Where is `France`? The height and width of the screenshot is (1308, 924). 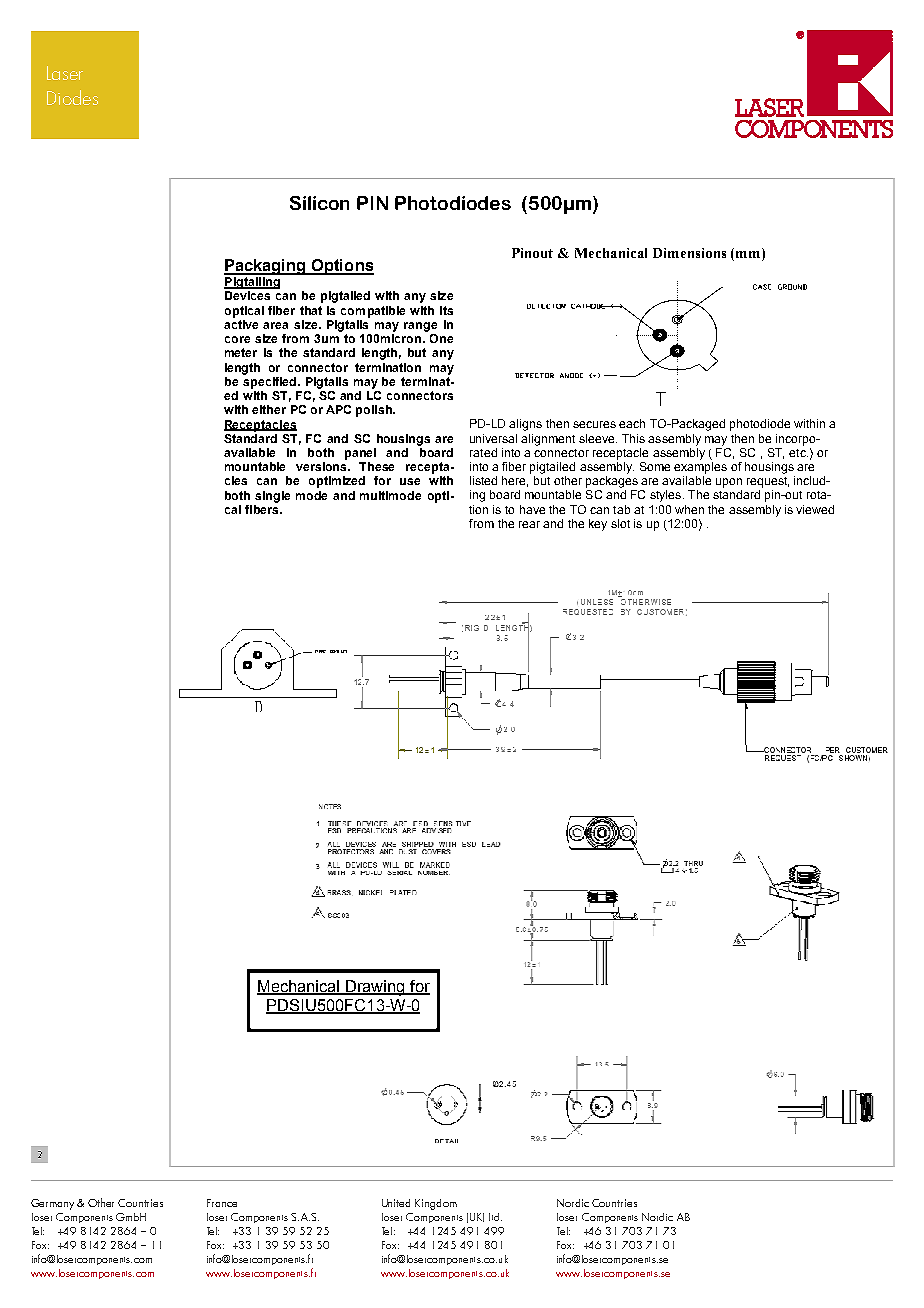
France is located at coordinates (222, 1203).
